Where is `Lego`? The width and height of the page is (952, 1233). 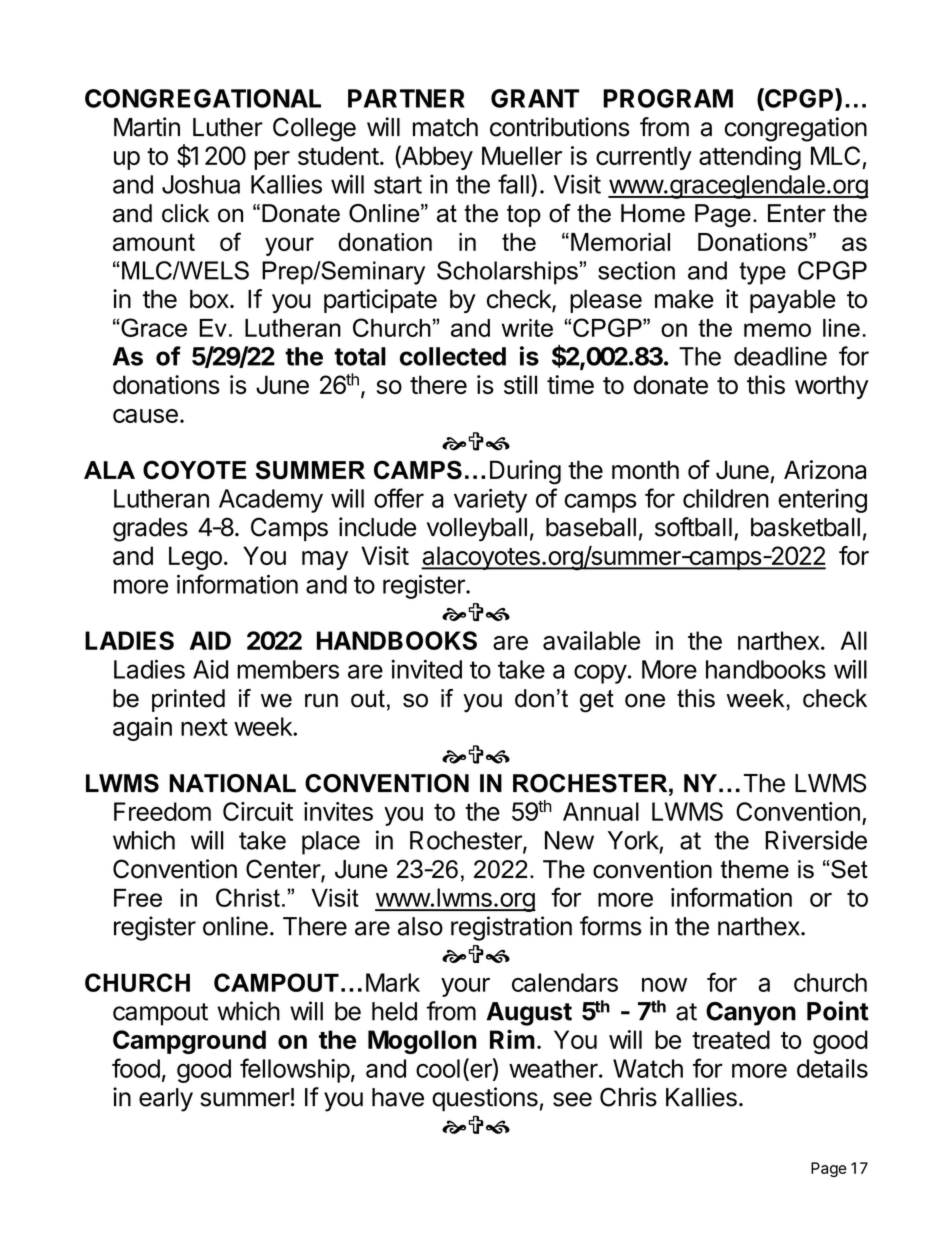
Lego is located at coordinates (195, 558).
